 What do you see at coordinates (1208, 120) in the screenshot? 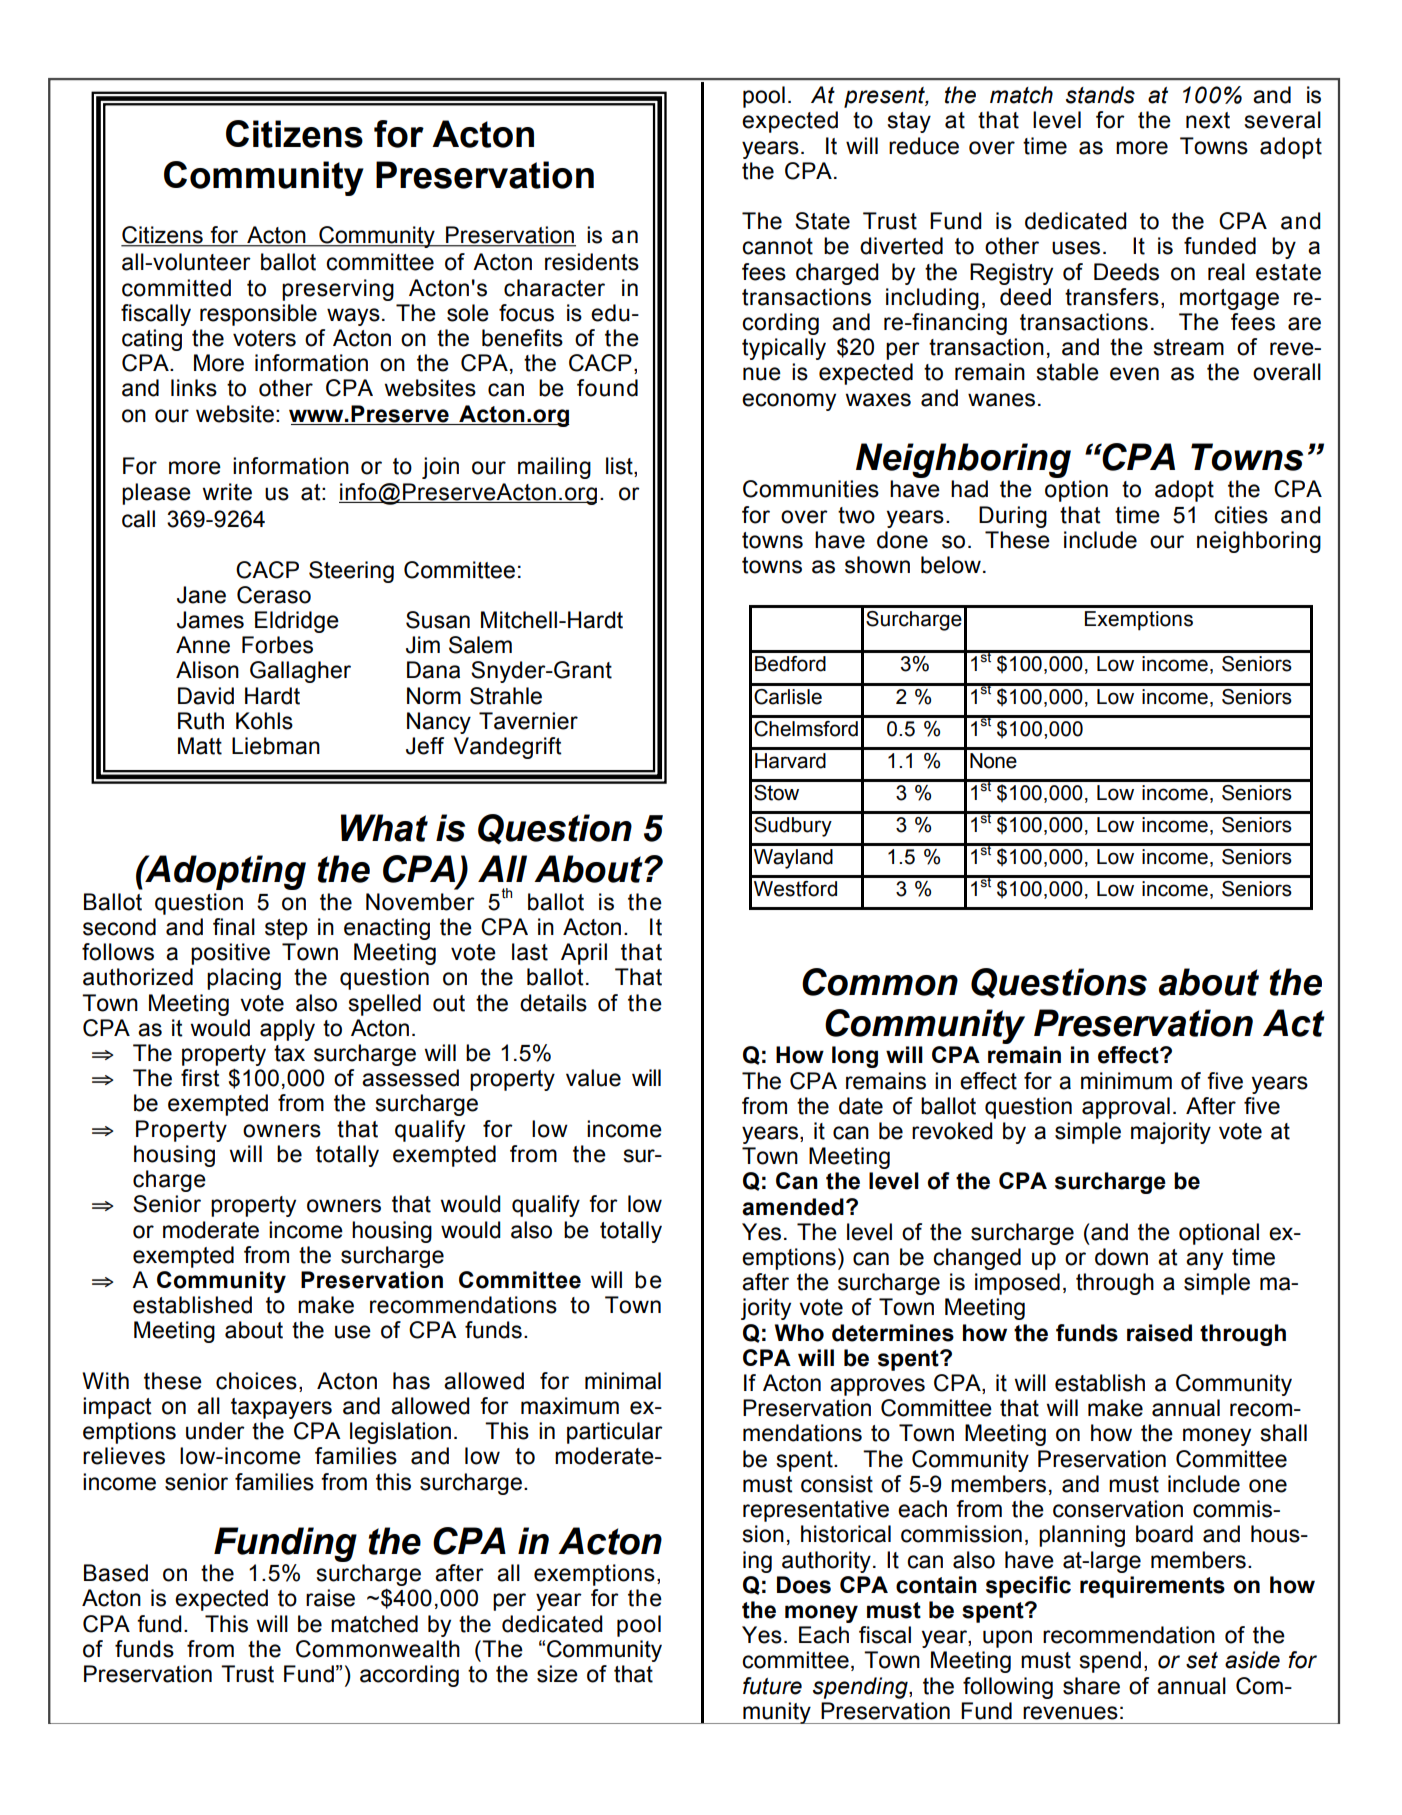
I see `next` at bounding box center [1208, 120].
